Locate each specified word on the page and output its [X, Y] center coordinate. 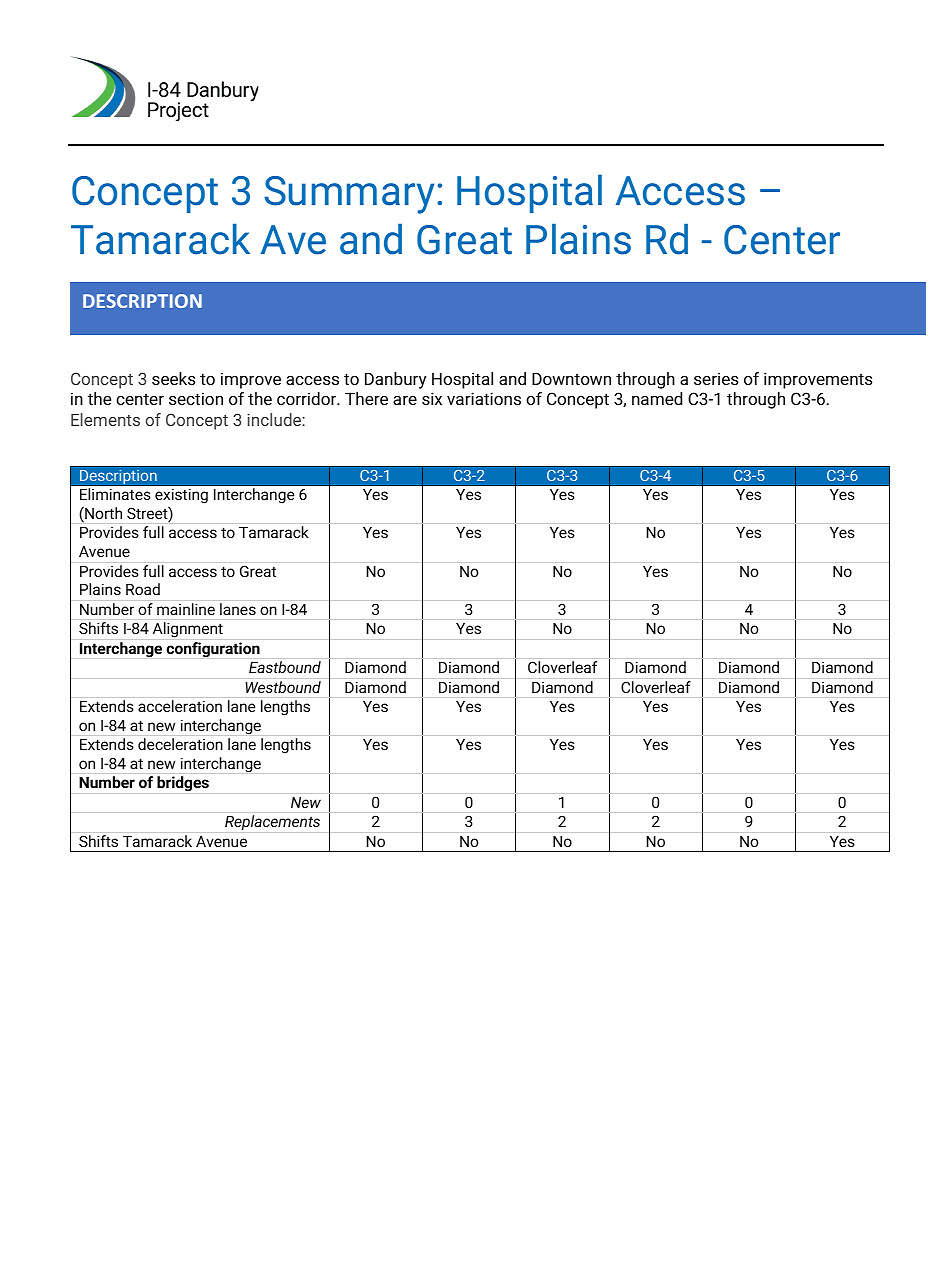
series [716, 378]
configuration [213, 650]
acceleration [180, 706]
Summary [349, 195]
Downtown [571, 378]
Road [143, 589]
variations [484, 398]
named [657, 398]
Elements [105, 419]
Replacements [272, 822]
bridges [183, 784]
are [405, 400]
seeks [174, 378]
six [432, 398]
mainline [186, 609]
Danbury [395, 380]
